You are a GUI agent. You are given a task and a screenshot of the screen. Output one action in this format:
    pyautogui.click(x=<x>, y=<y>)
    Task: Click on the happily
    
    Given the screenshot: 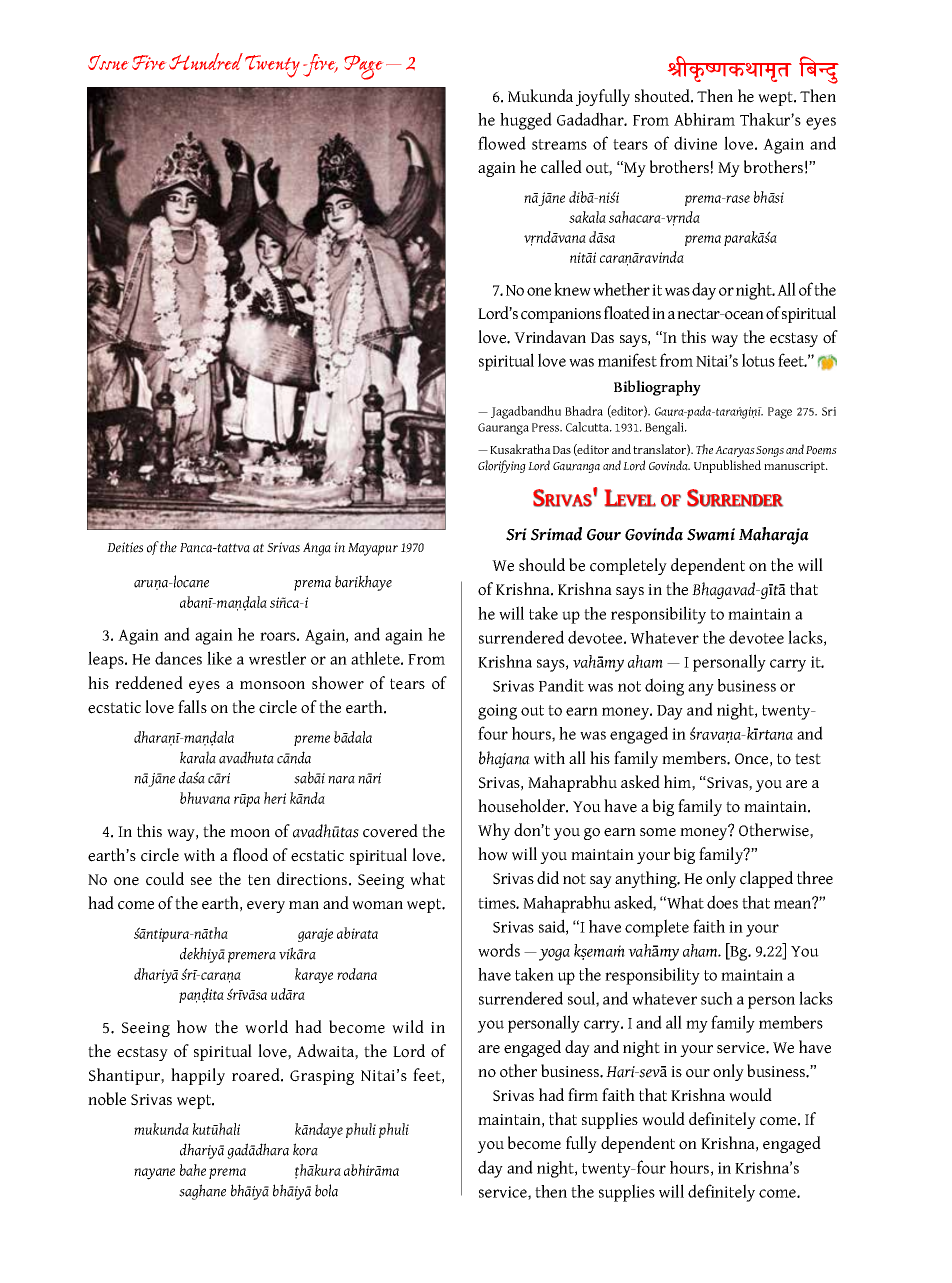 What is the action you would take?
    pyautogui.click(x=198, y=1076)
